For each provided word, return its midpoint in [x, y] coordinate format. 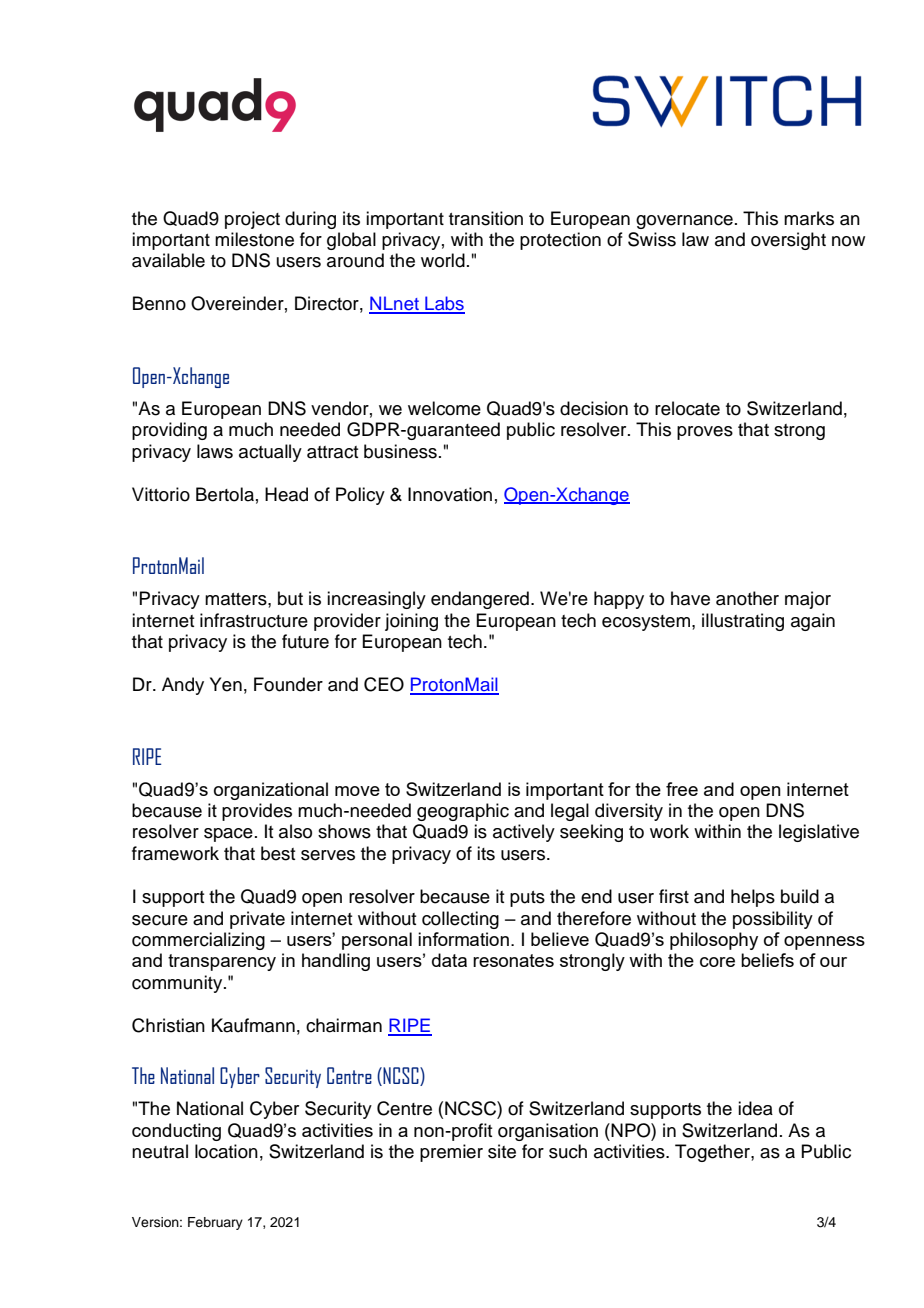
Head [286, 494]
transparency [222, 962]
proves [705, 433]
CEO [384, 684]
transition [486, 218]
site [502, 1151]
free [682, 789]
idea [755, 1108]
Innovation [450, 494]
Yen [226, 684]
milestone [254, 239]
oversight [788, 241]
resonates [513, 960]
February [215, 1223]
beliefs [767, 960]
